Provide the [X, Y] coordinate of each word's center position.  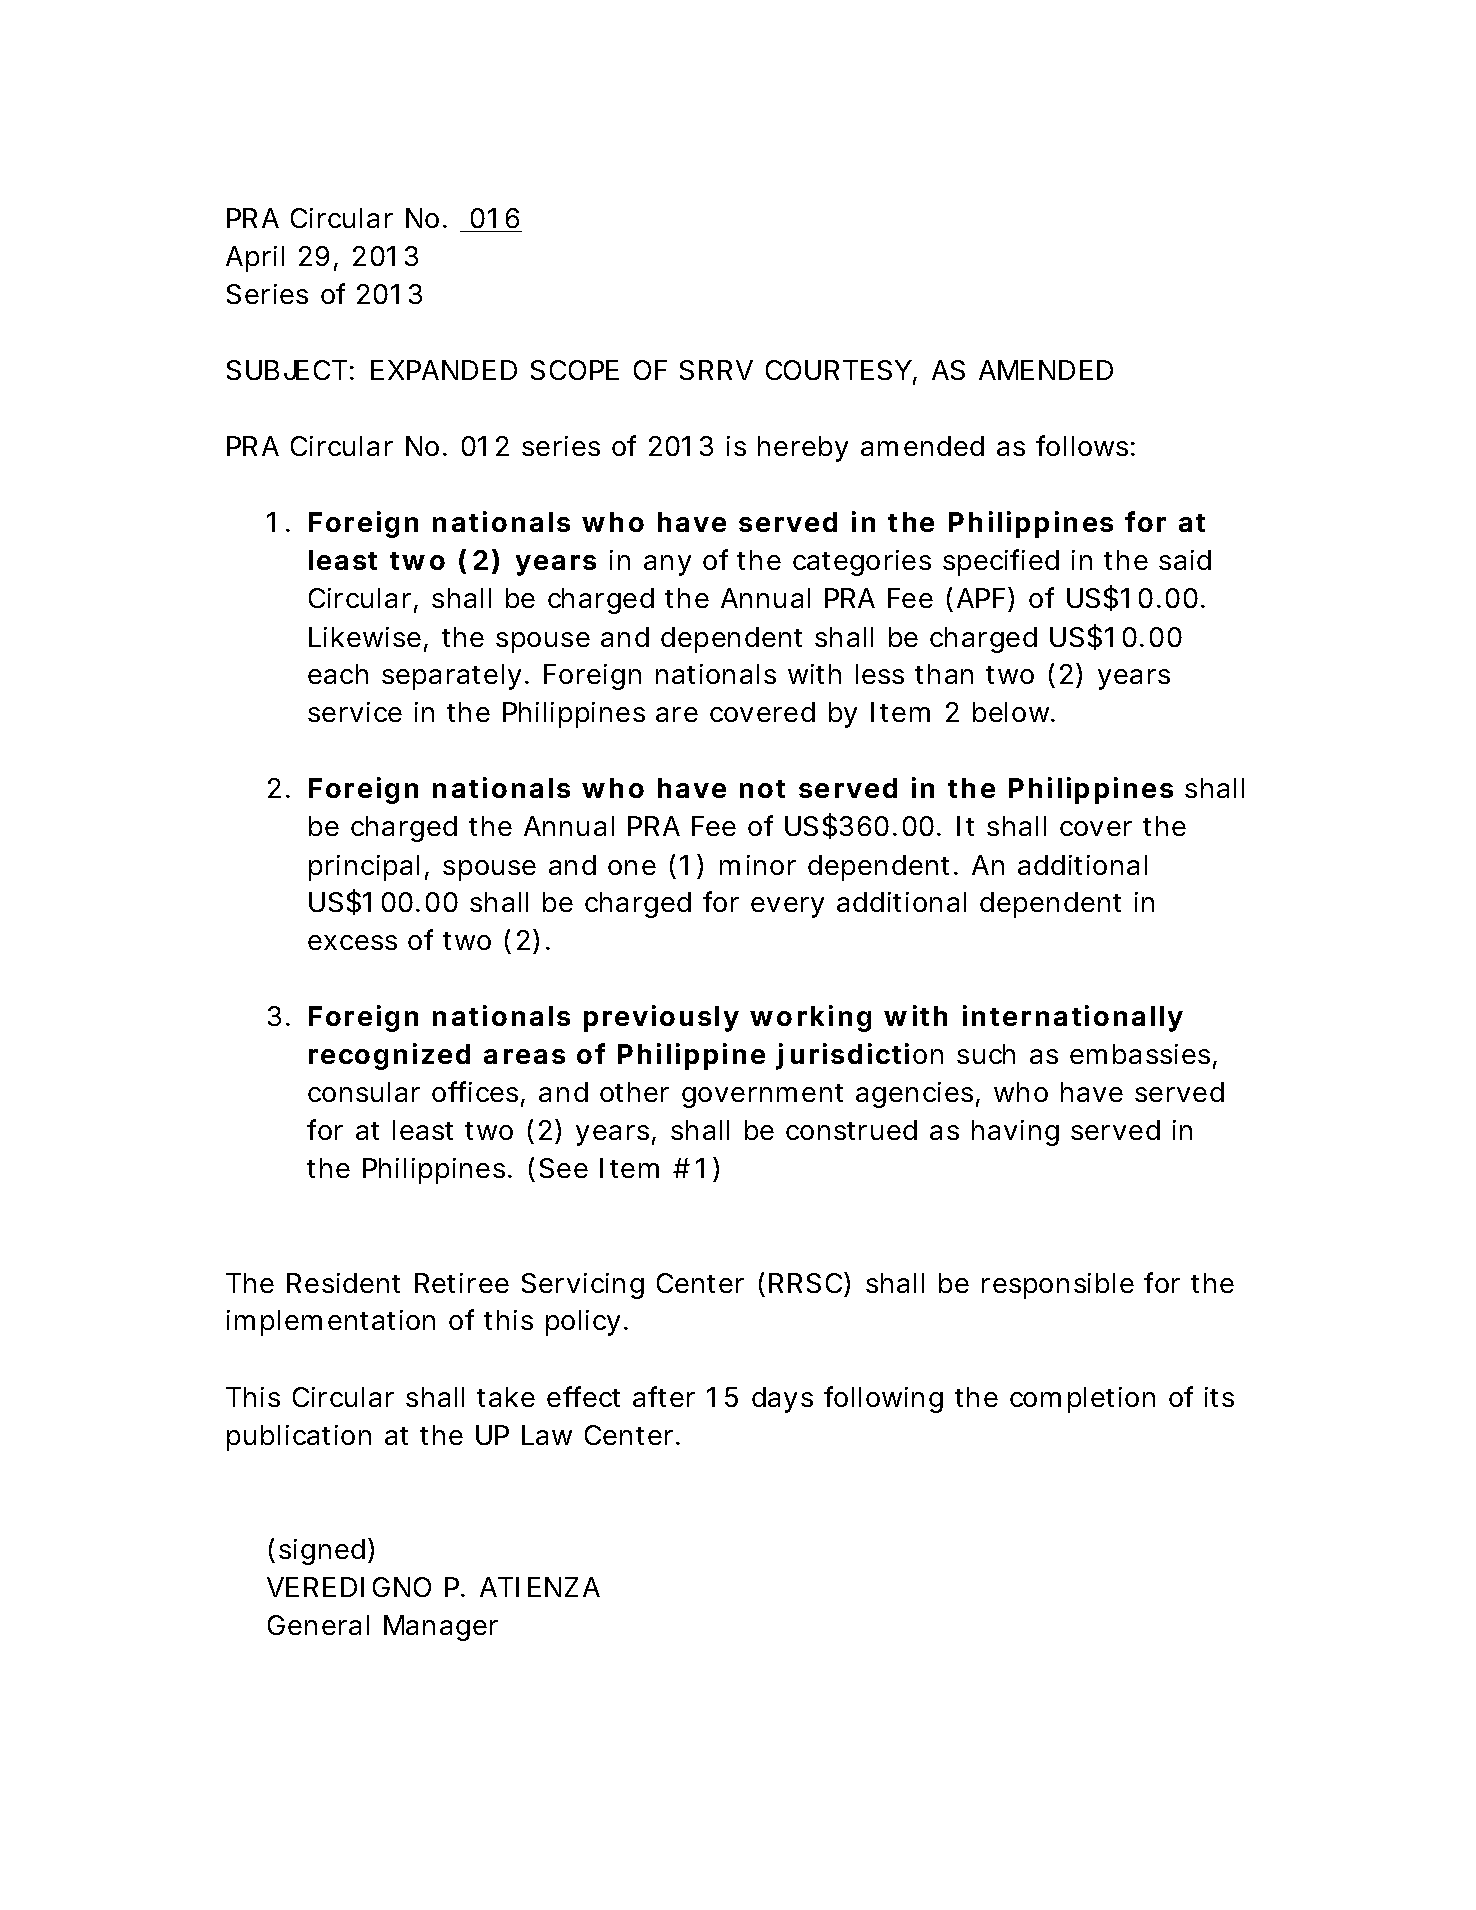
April [255, 259]
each [338, 674]
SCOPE [575, 370]
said [1185, 560]
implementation [331, 1323]
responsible [1058, 1286]
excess [352, 942]
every [787, 907]
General [318, 1625]
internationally [1073, 1018]
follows [1085, 445]
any [667, 565]
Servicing [583, 1286]
